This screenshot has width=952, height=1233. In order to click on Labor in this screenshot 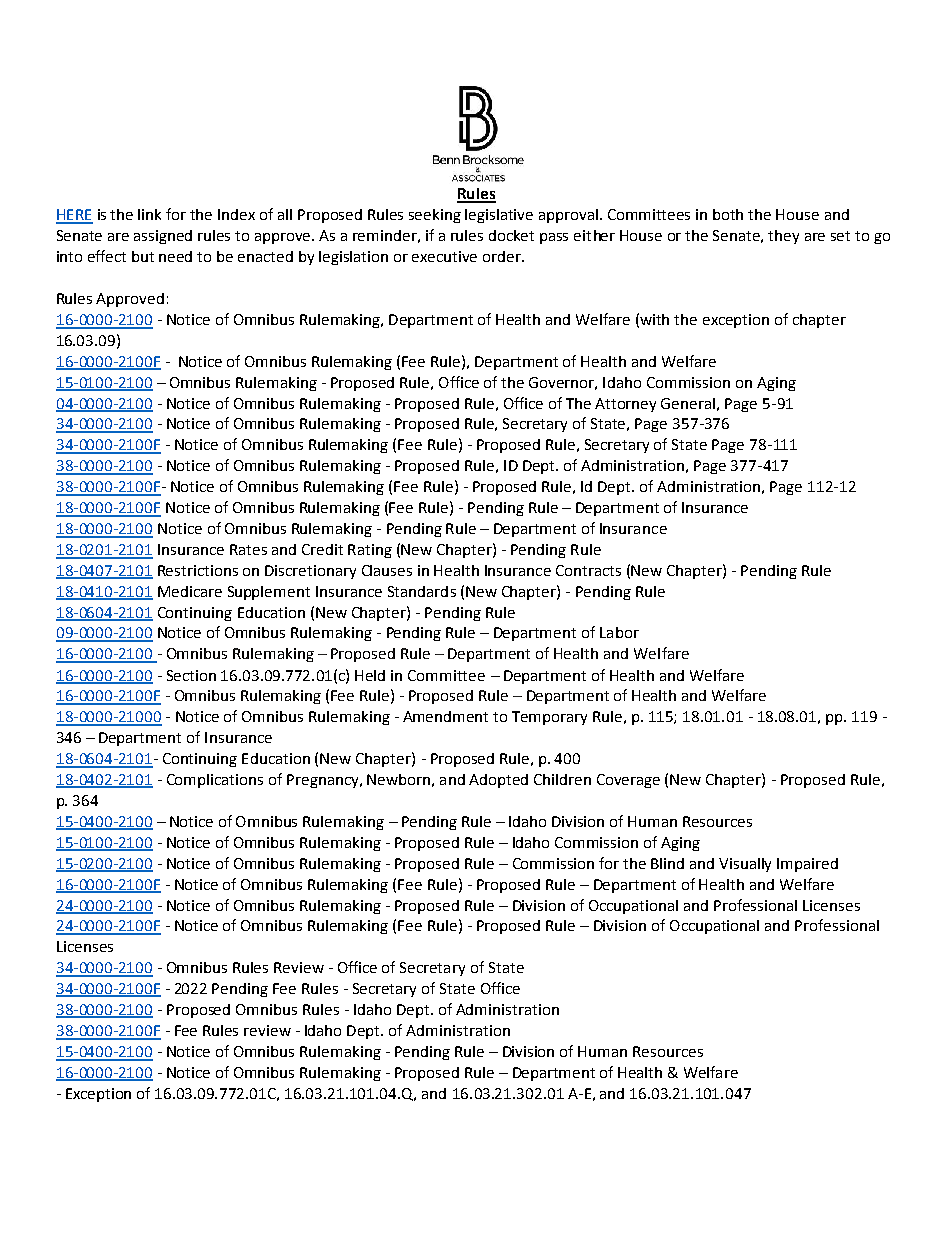, I will do `click(619, 632)`.
